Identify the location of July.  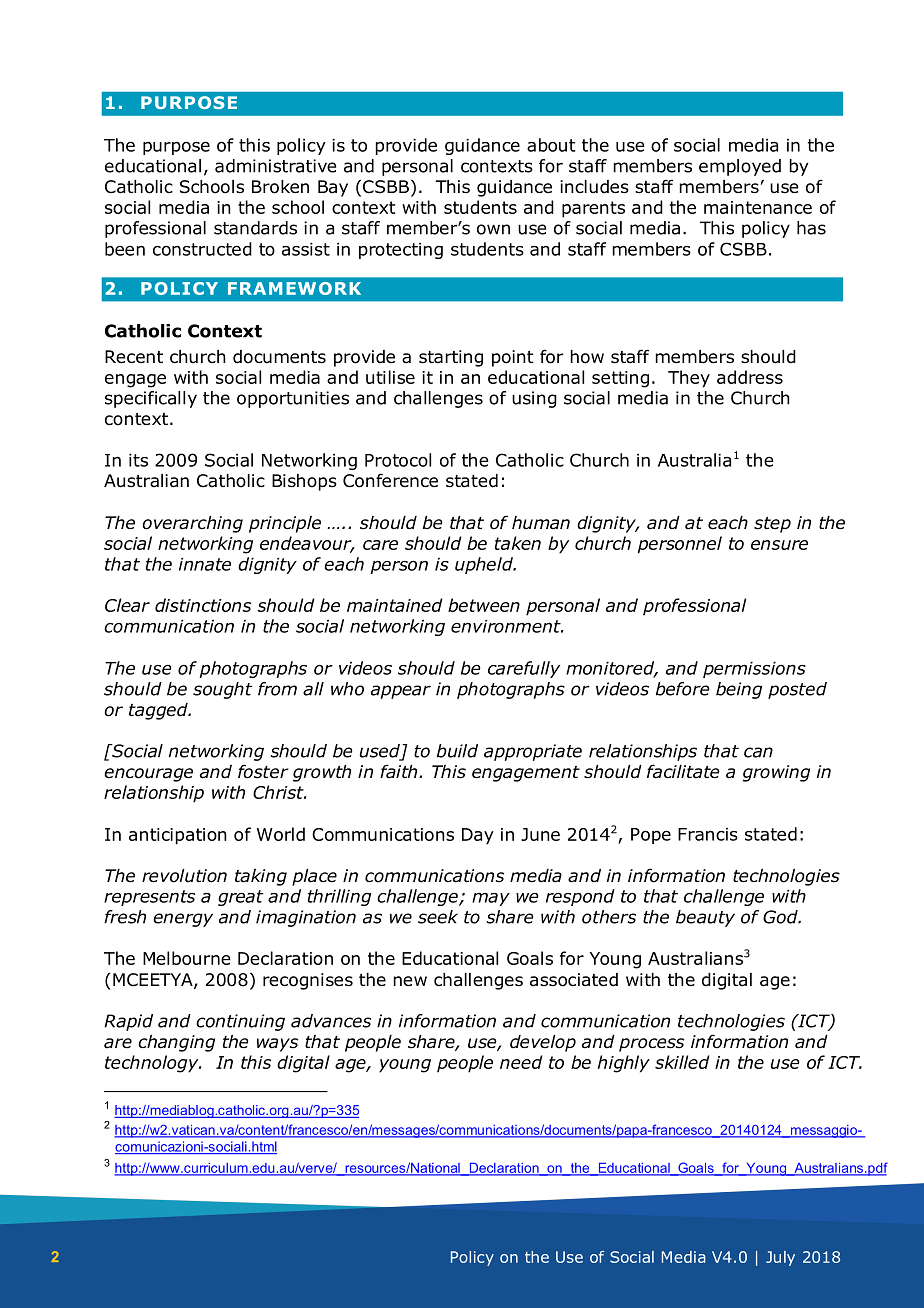
(780, 1258).
